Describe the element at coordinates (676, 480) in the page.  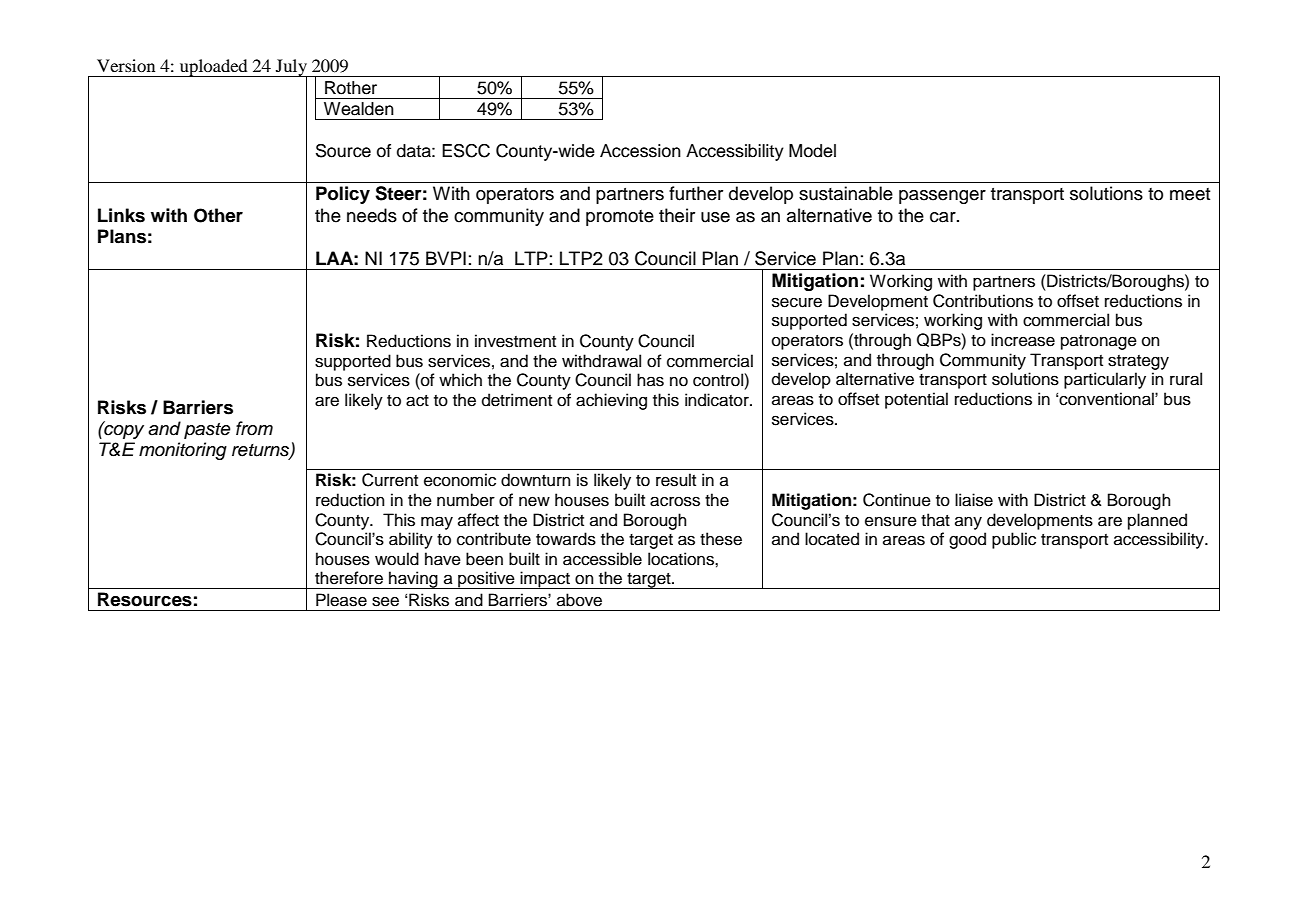
I see `result` at that location.
